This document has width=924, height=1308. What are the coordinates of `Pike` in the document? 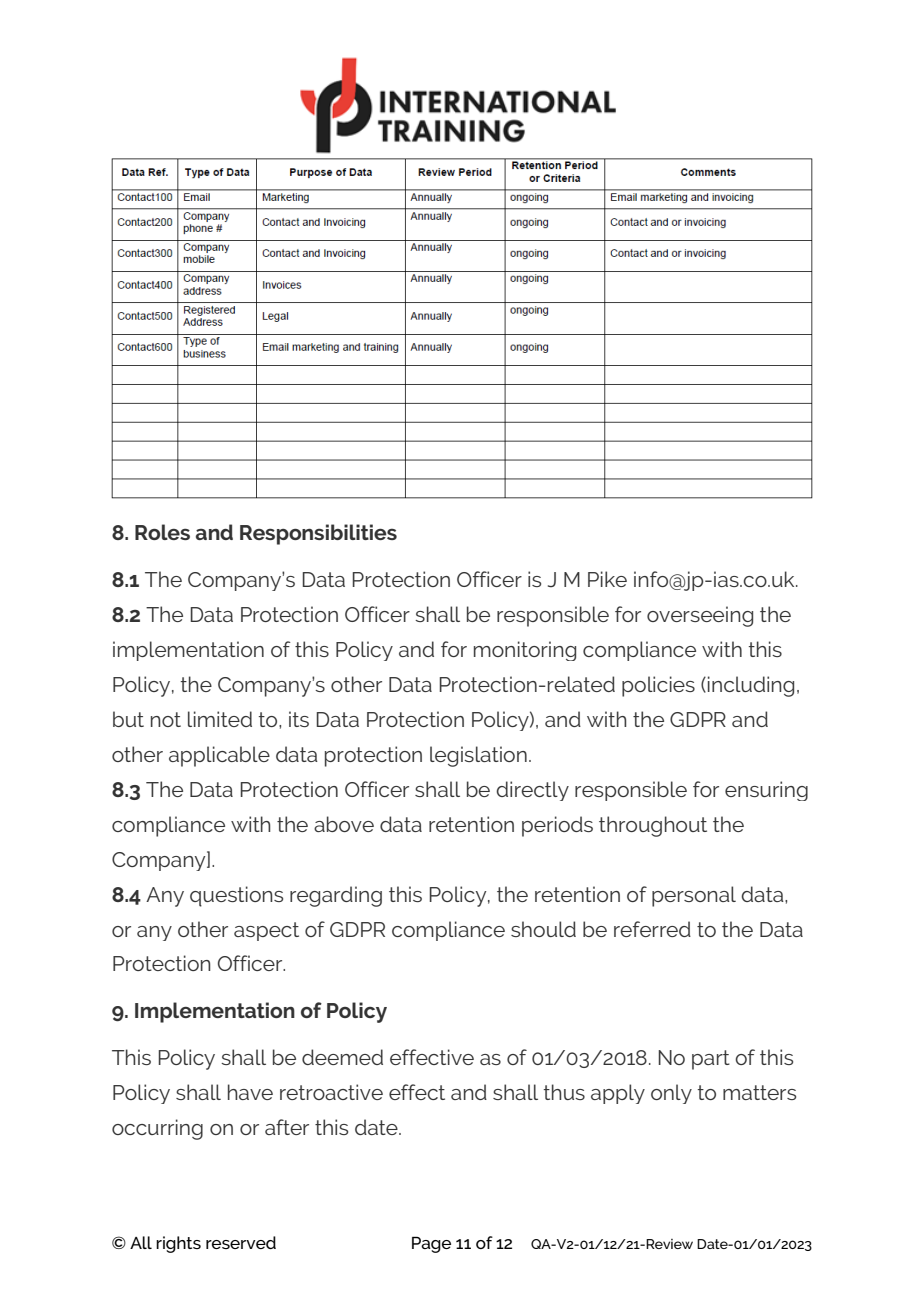 It's located at (607, 579).
